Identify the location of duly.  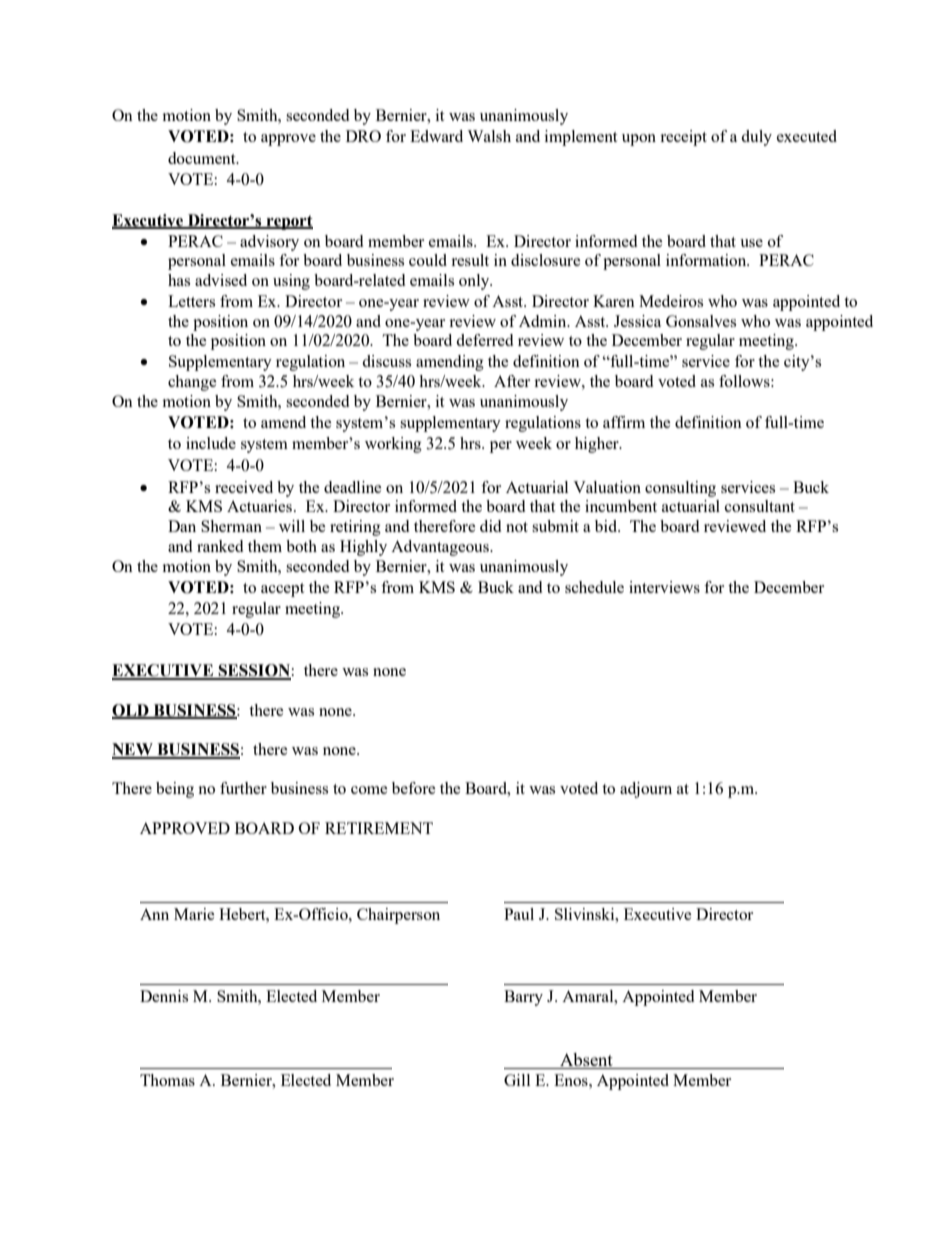
(756, 138).
